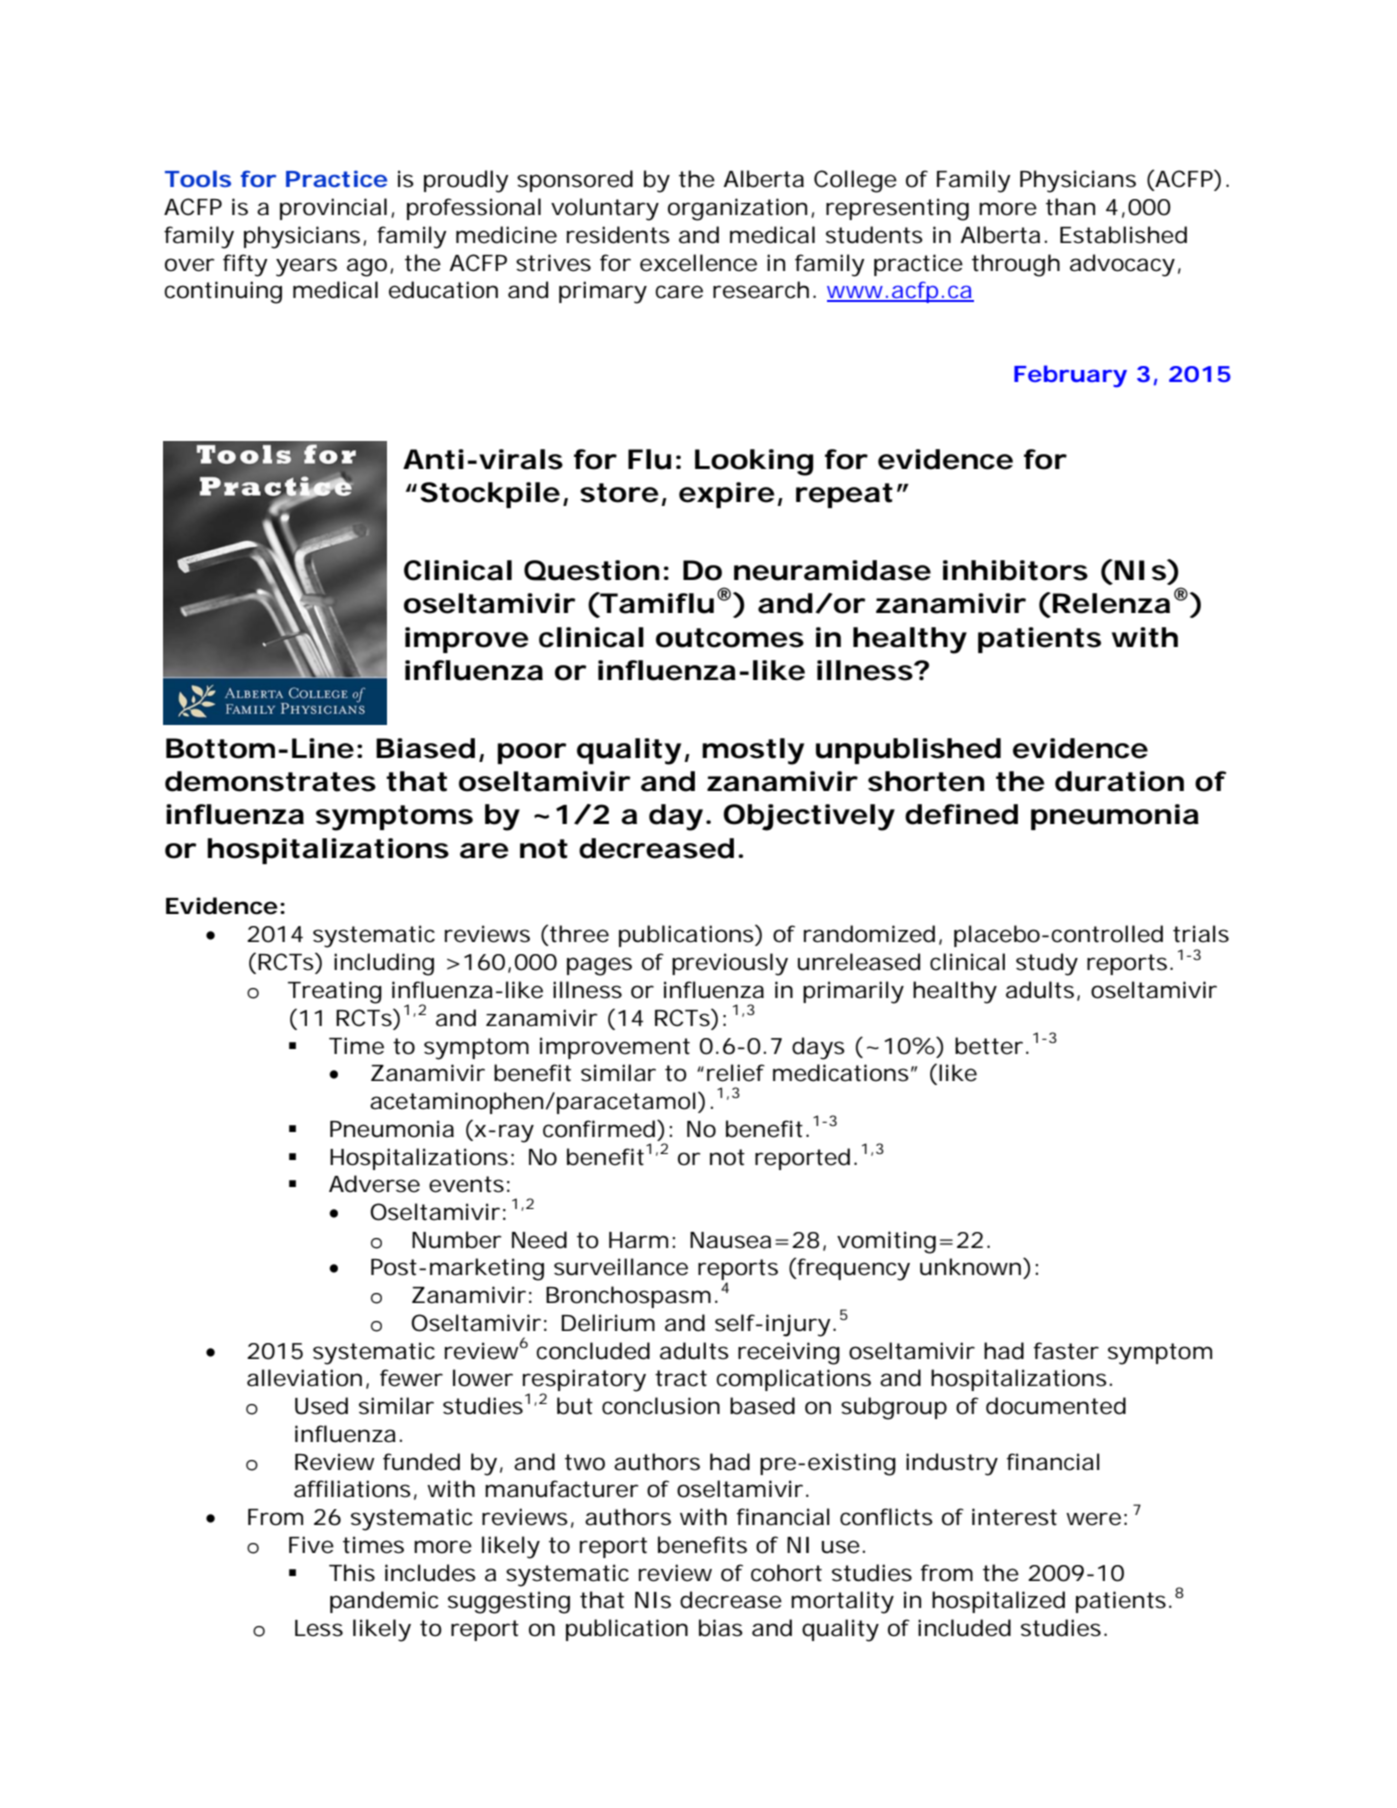  Describe the element at coordinates (1015, 570) in the screenshot. I see `inhibitors` at that location.
